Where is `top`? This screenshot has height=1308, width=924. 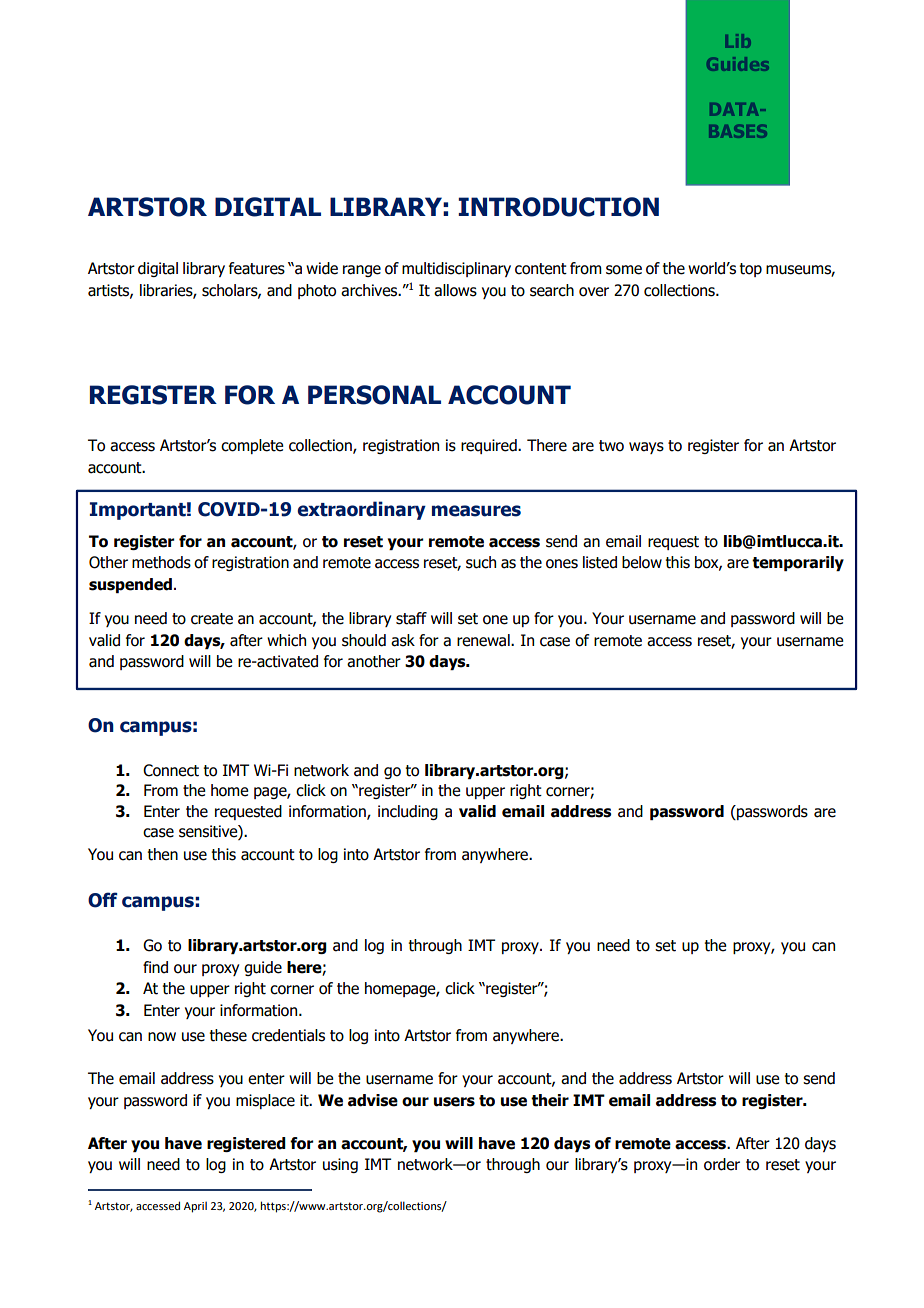
top is located at coordinates (751, 270).
